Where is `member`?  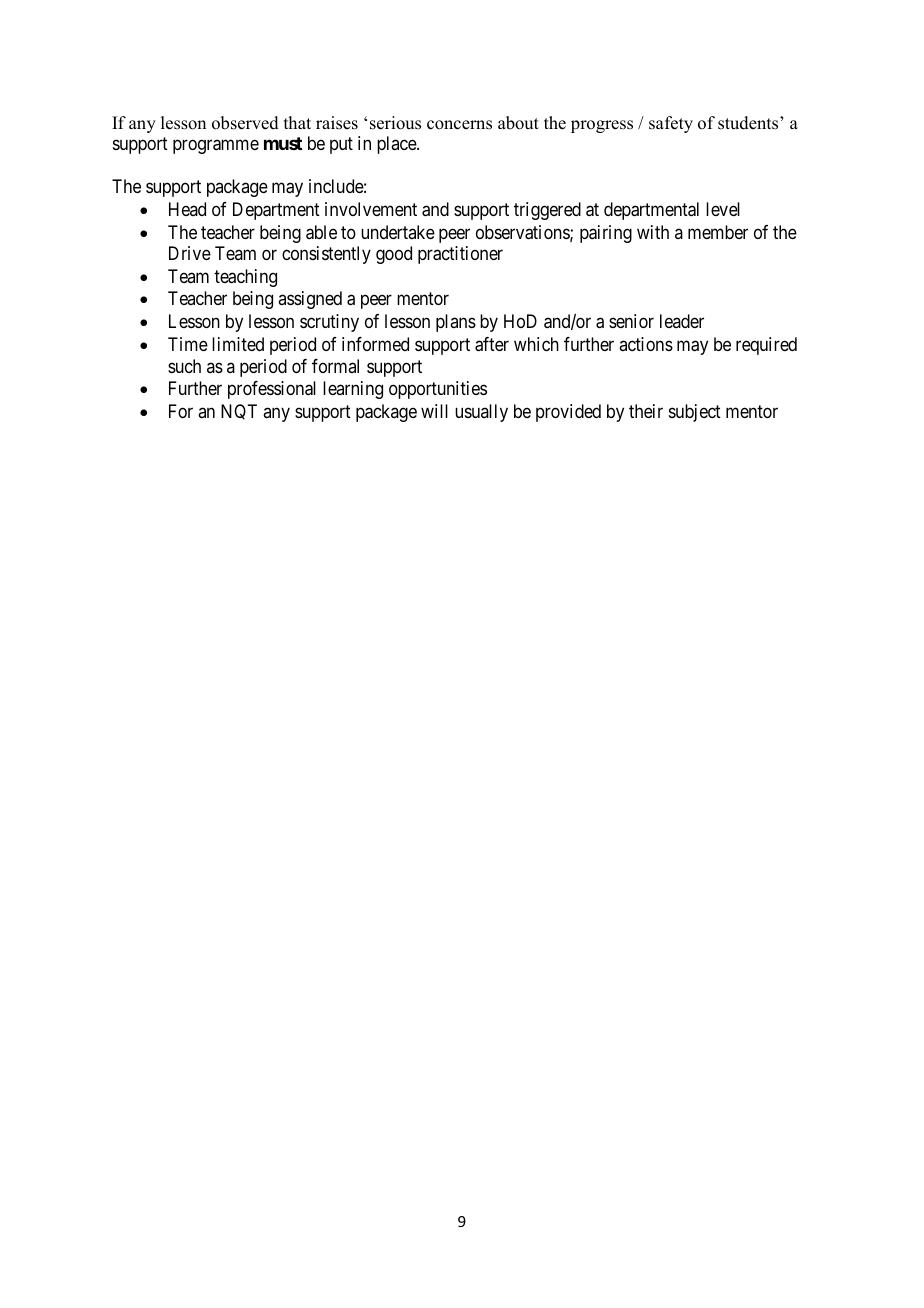 member is located at coordinates (718, 232).
